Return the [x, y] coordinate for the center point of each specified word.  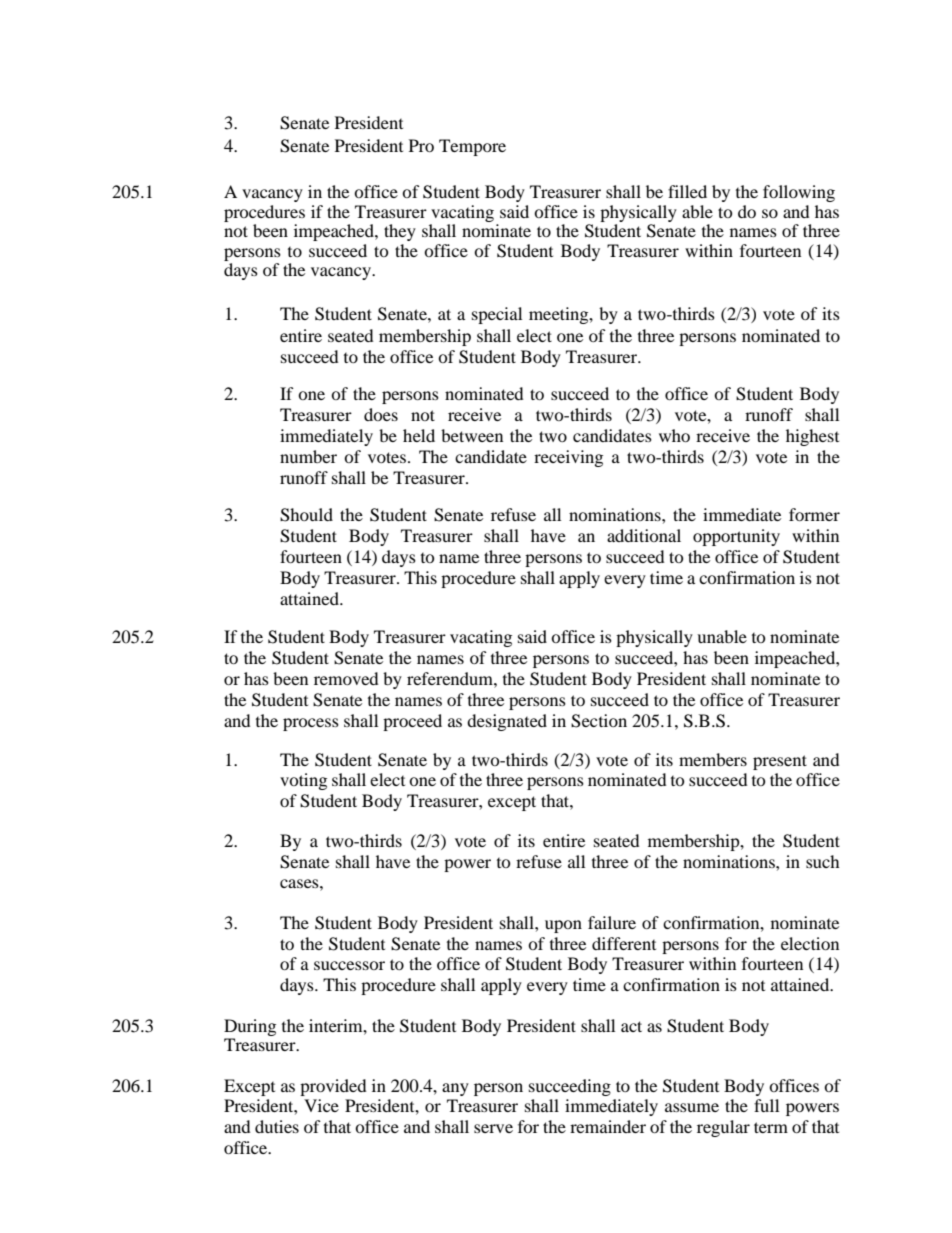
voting [303, 781]
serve [493, 1128]
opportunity [736, 537]
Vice [321, 1105]
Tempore [472, 147]
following [799, 193]
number [308, 456]
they [400, 232]
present [780, 762]
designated [507, 722]
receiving [568, 458]
